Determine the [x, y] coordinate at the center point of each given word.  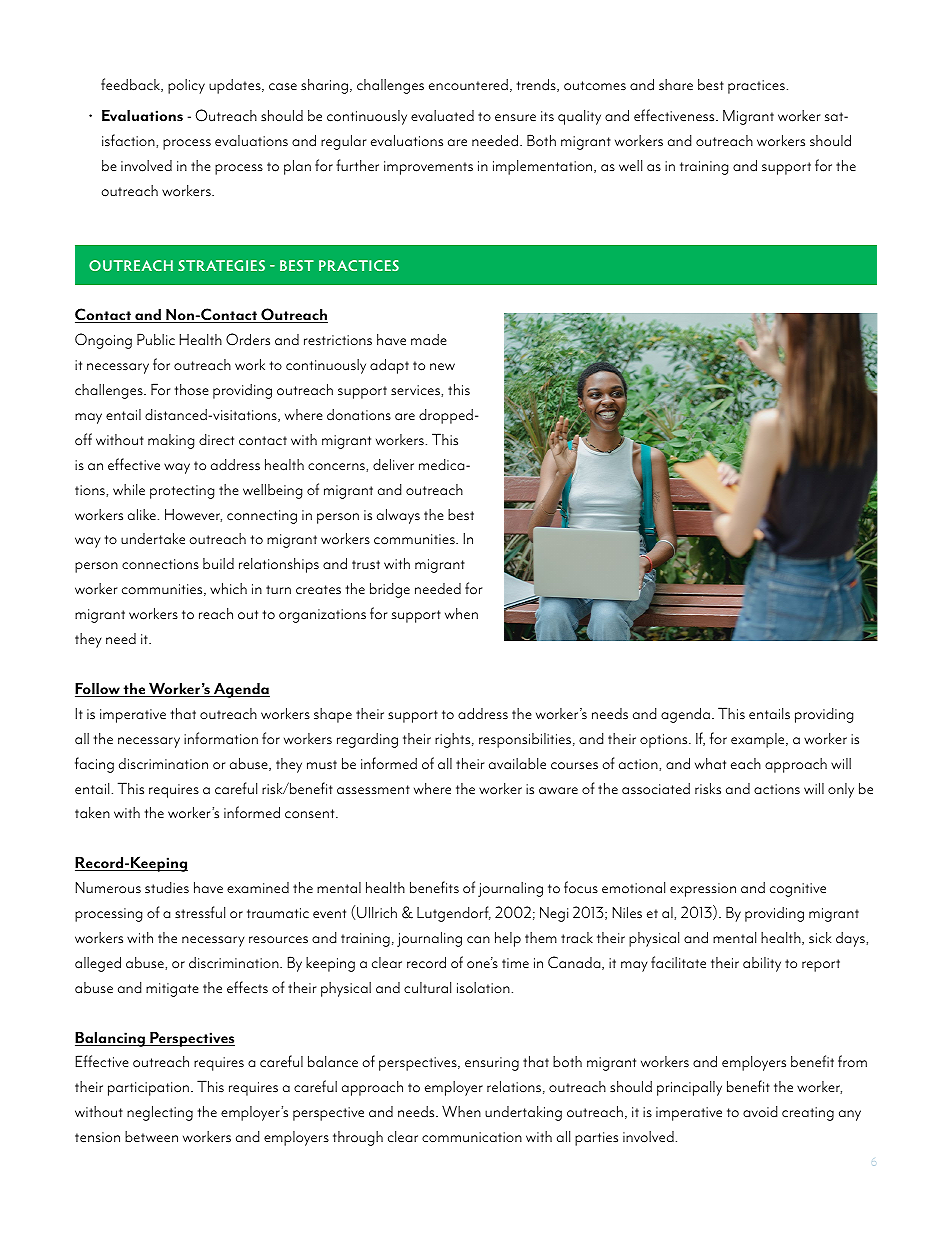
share [676, 85]
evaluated [442, 115]
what [710, 763]
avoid [760, 1112]
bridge [390, 590]
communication [472, 1137]
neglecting [160, 1113]
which [228, 588]
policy [186, 86]
